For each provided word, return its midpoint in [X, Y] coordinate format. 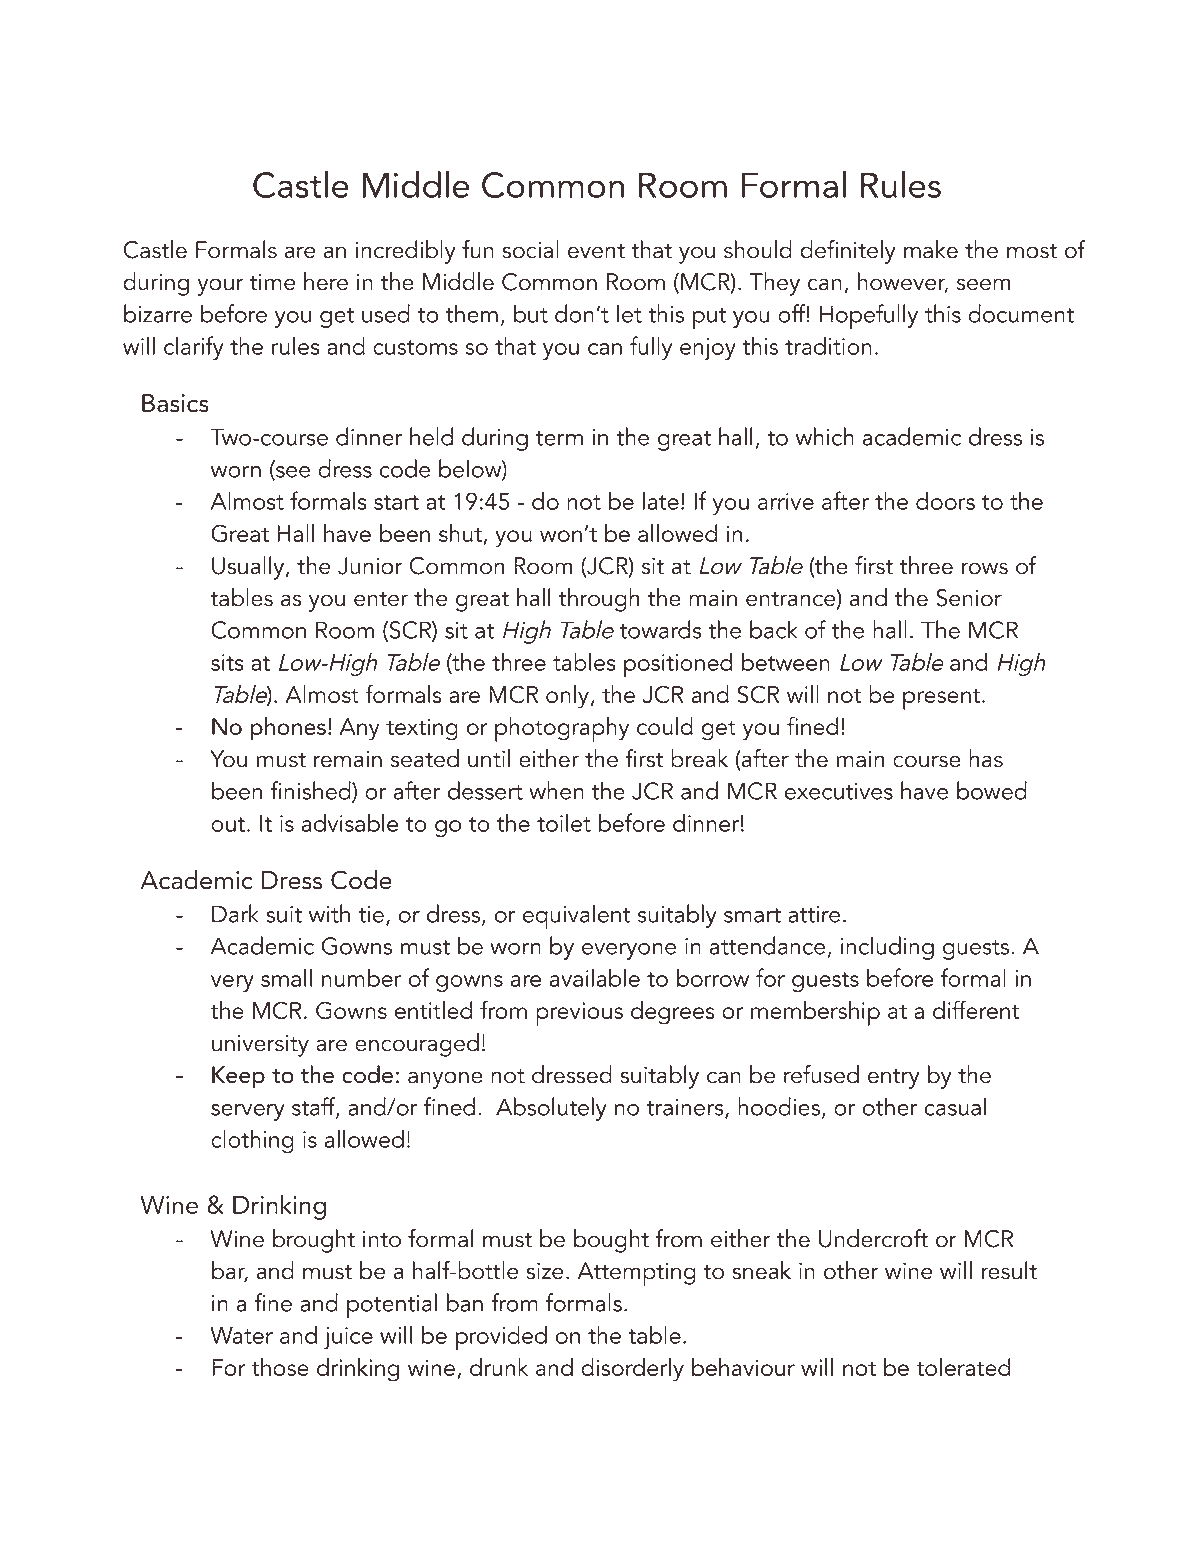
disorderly [632, 1370]
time [272, 282]
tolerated [963, 1367]
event [596, 251]
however [903, 282]
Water [241, 1335]
